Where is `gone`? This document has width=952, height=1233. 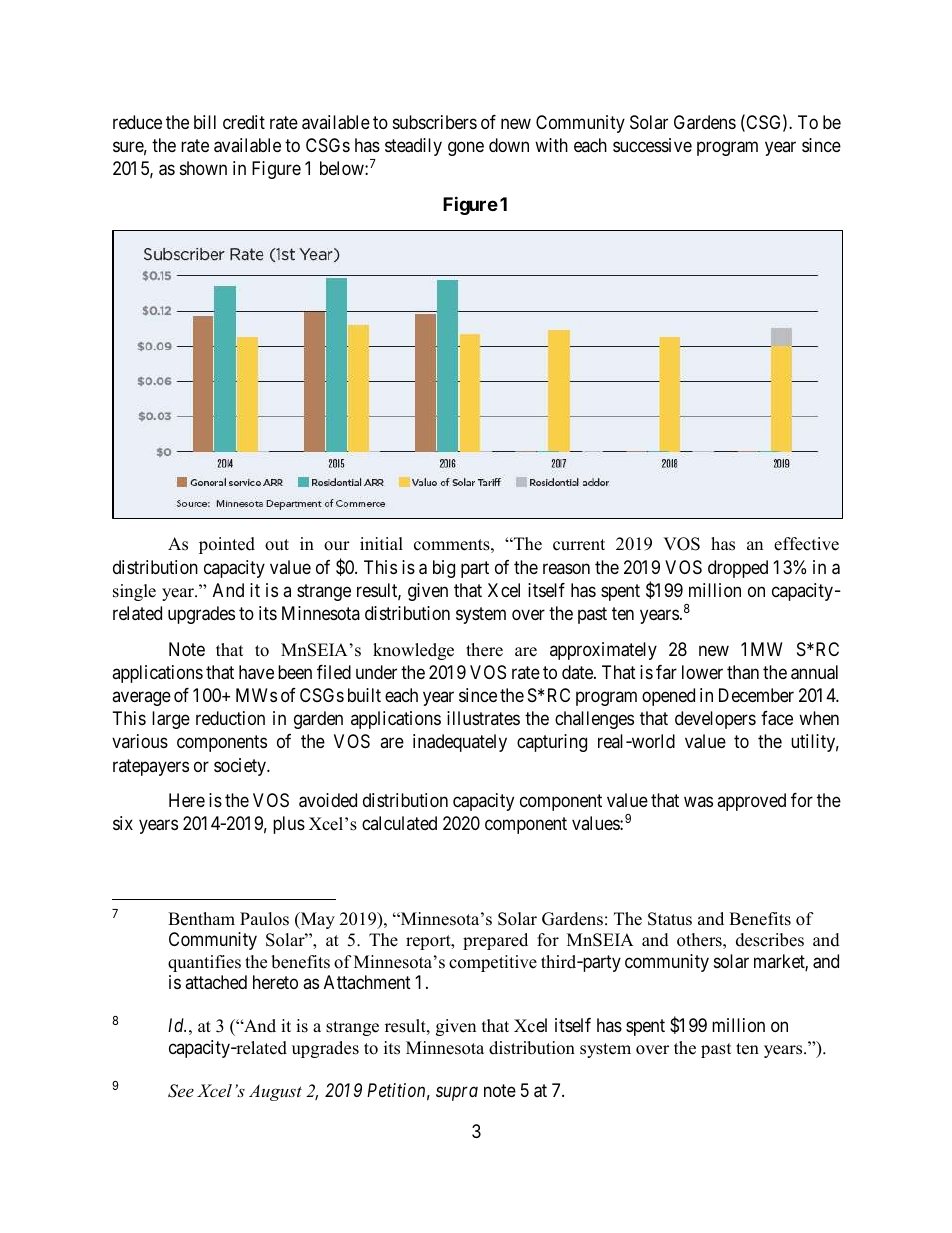 gone is located at coordinates (466, 149).
